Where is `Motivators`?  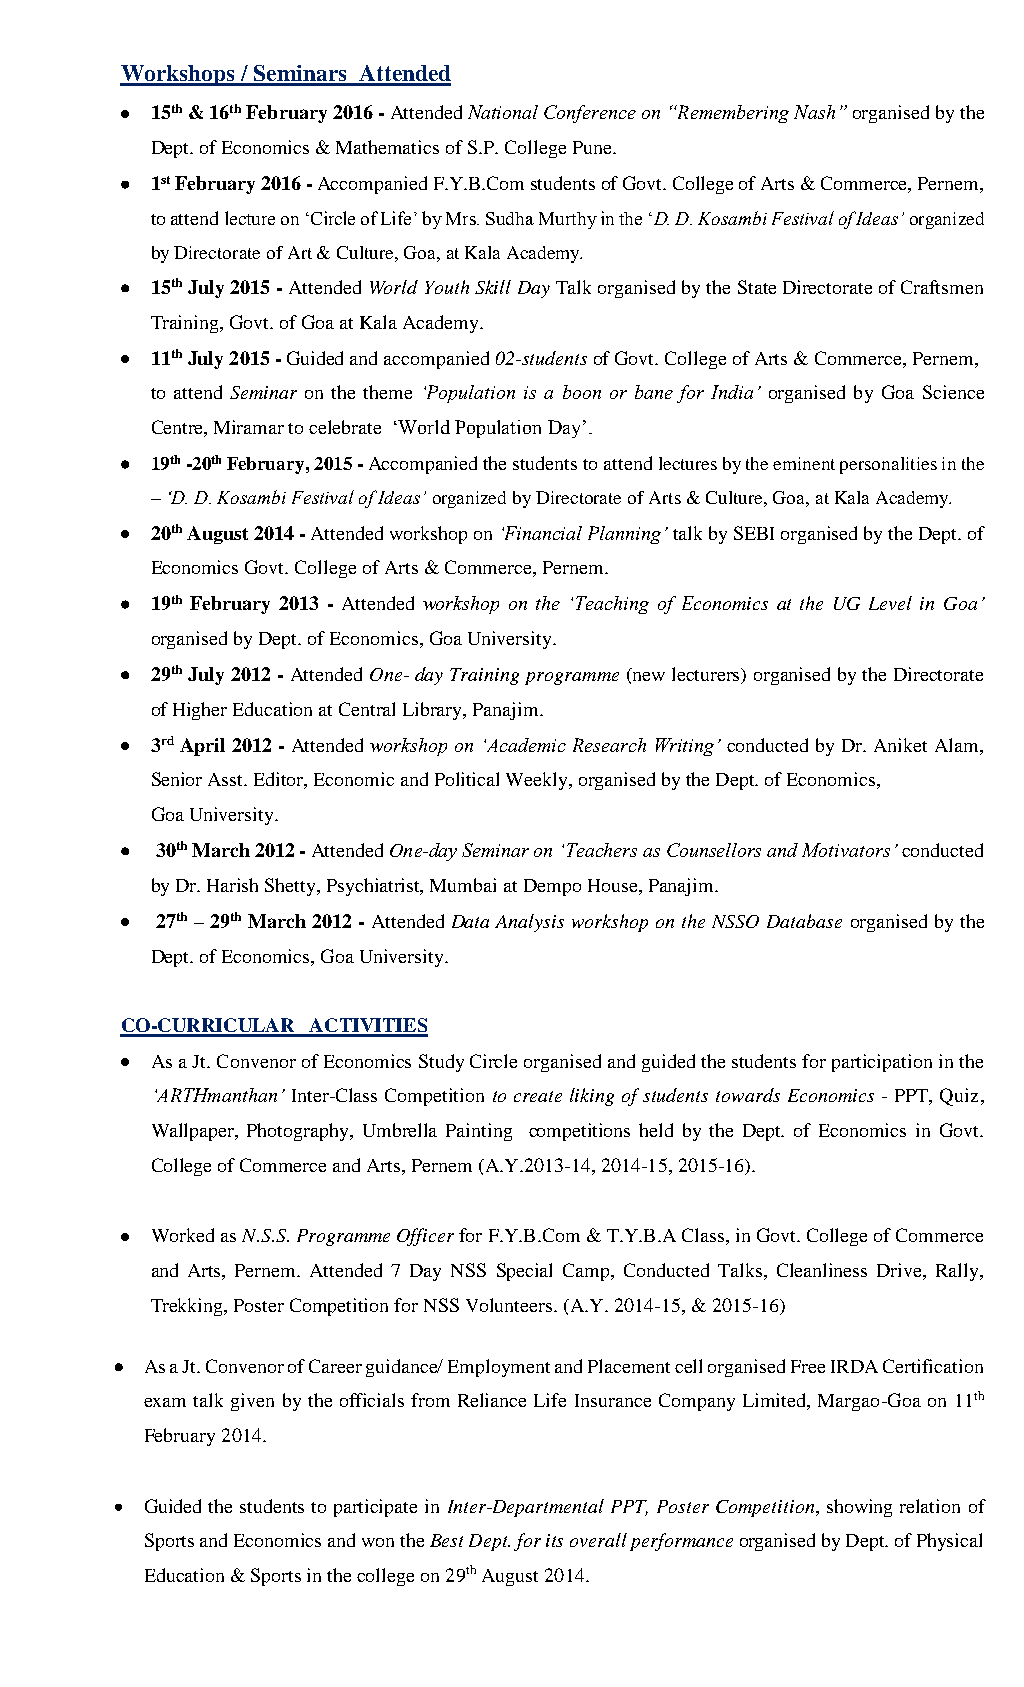 Motivators is located at coordinates (846, 850).
